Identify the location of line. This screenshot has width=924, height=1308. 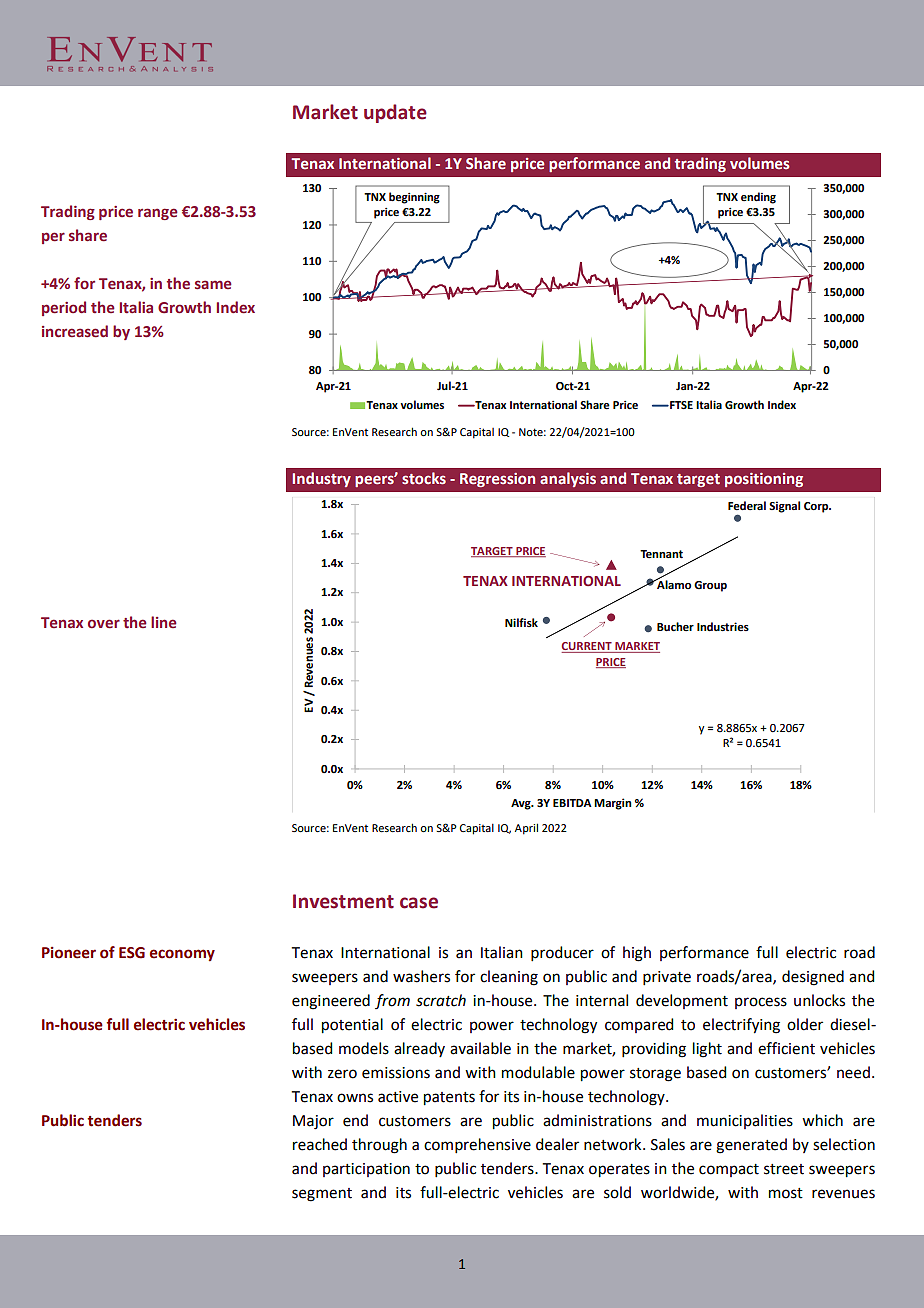
(164, 622).
